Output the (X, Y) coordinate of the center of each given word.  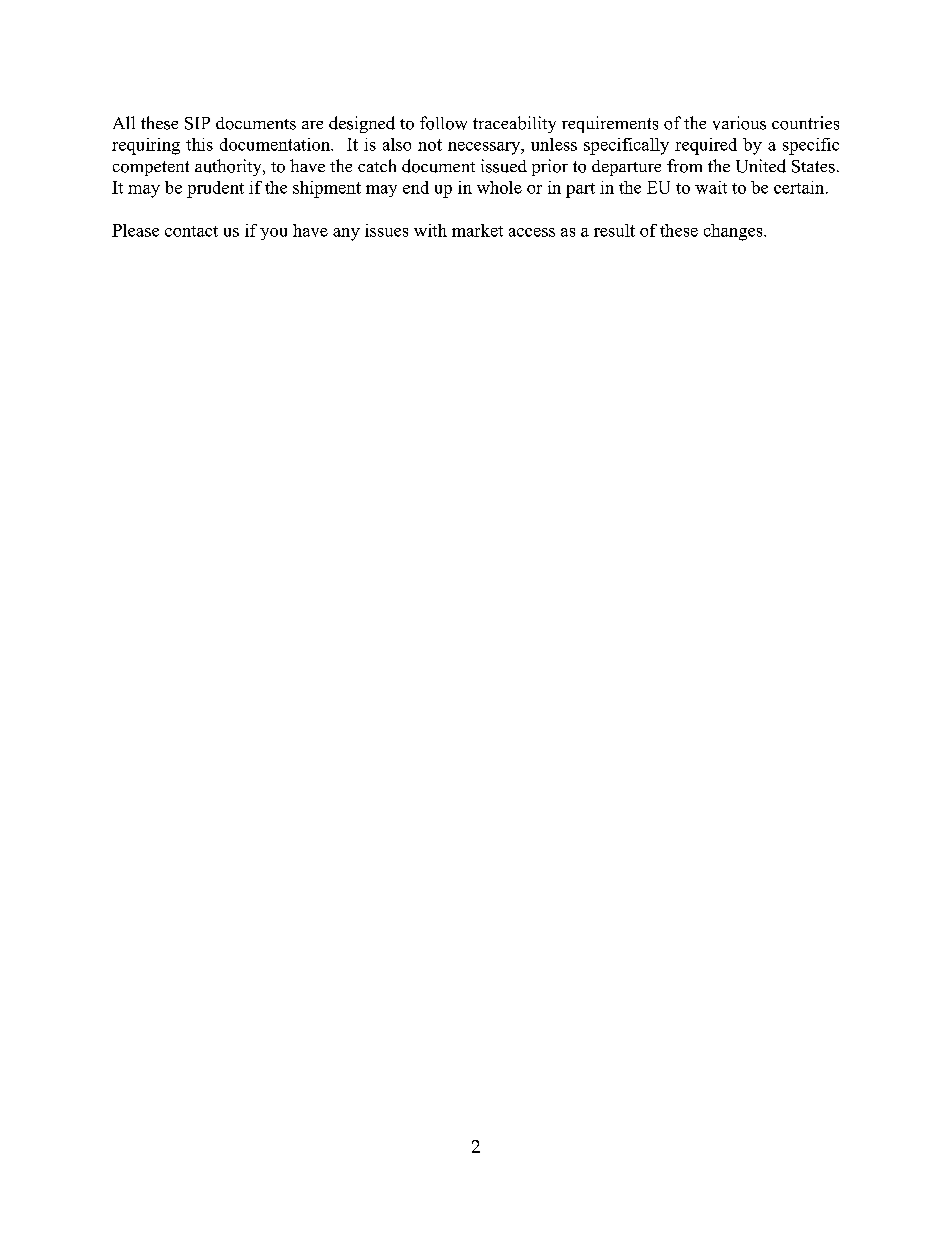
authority (229, 167)
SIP (197, 123)
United (761, 166)
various (739, 123)
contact (191, 231)
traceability (514, 124)
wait (711, 187)
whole (499, 187)
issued (504, 166)
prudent (215, 189)
